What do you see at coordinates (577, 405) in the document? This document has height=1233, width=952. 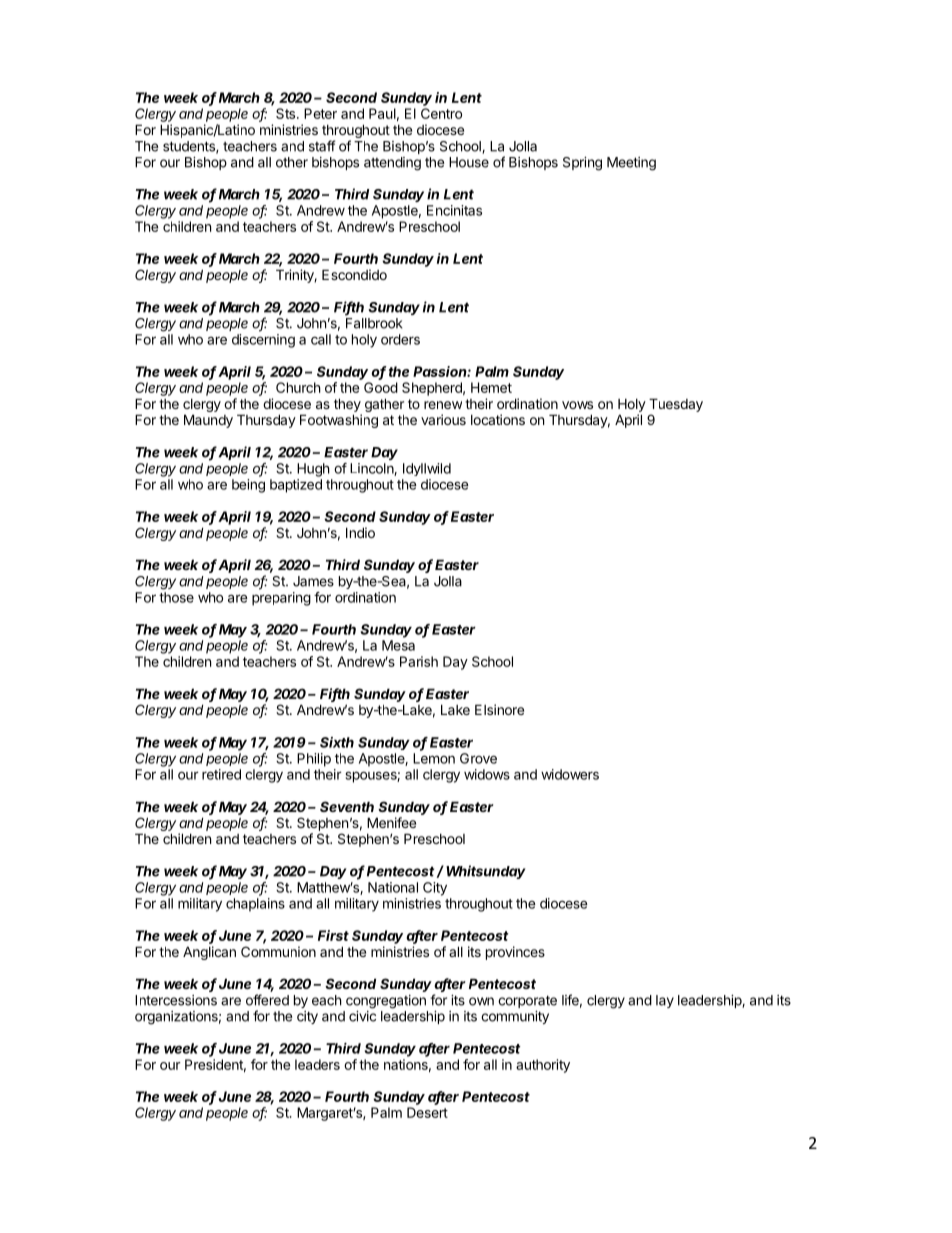 I see `vows` at bounding box center [577, 405].
